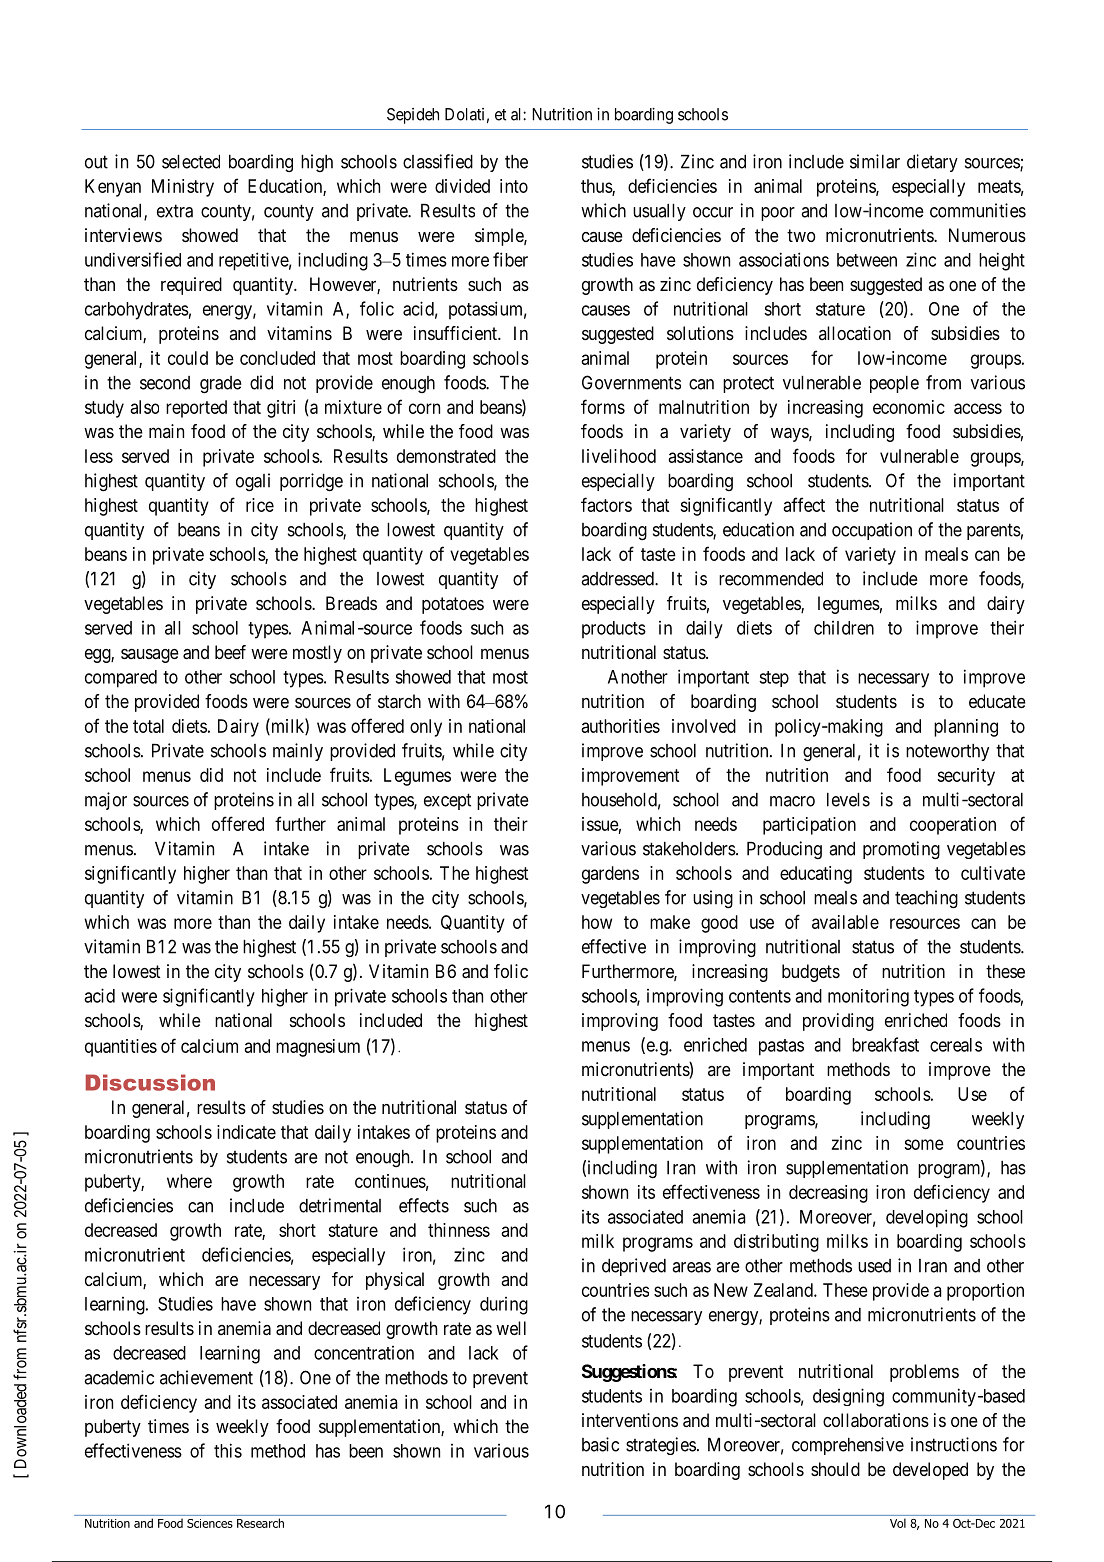 The width and height of the screenshot is (1104, 1562). I want to click on beef, so click(230, 652).
